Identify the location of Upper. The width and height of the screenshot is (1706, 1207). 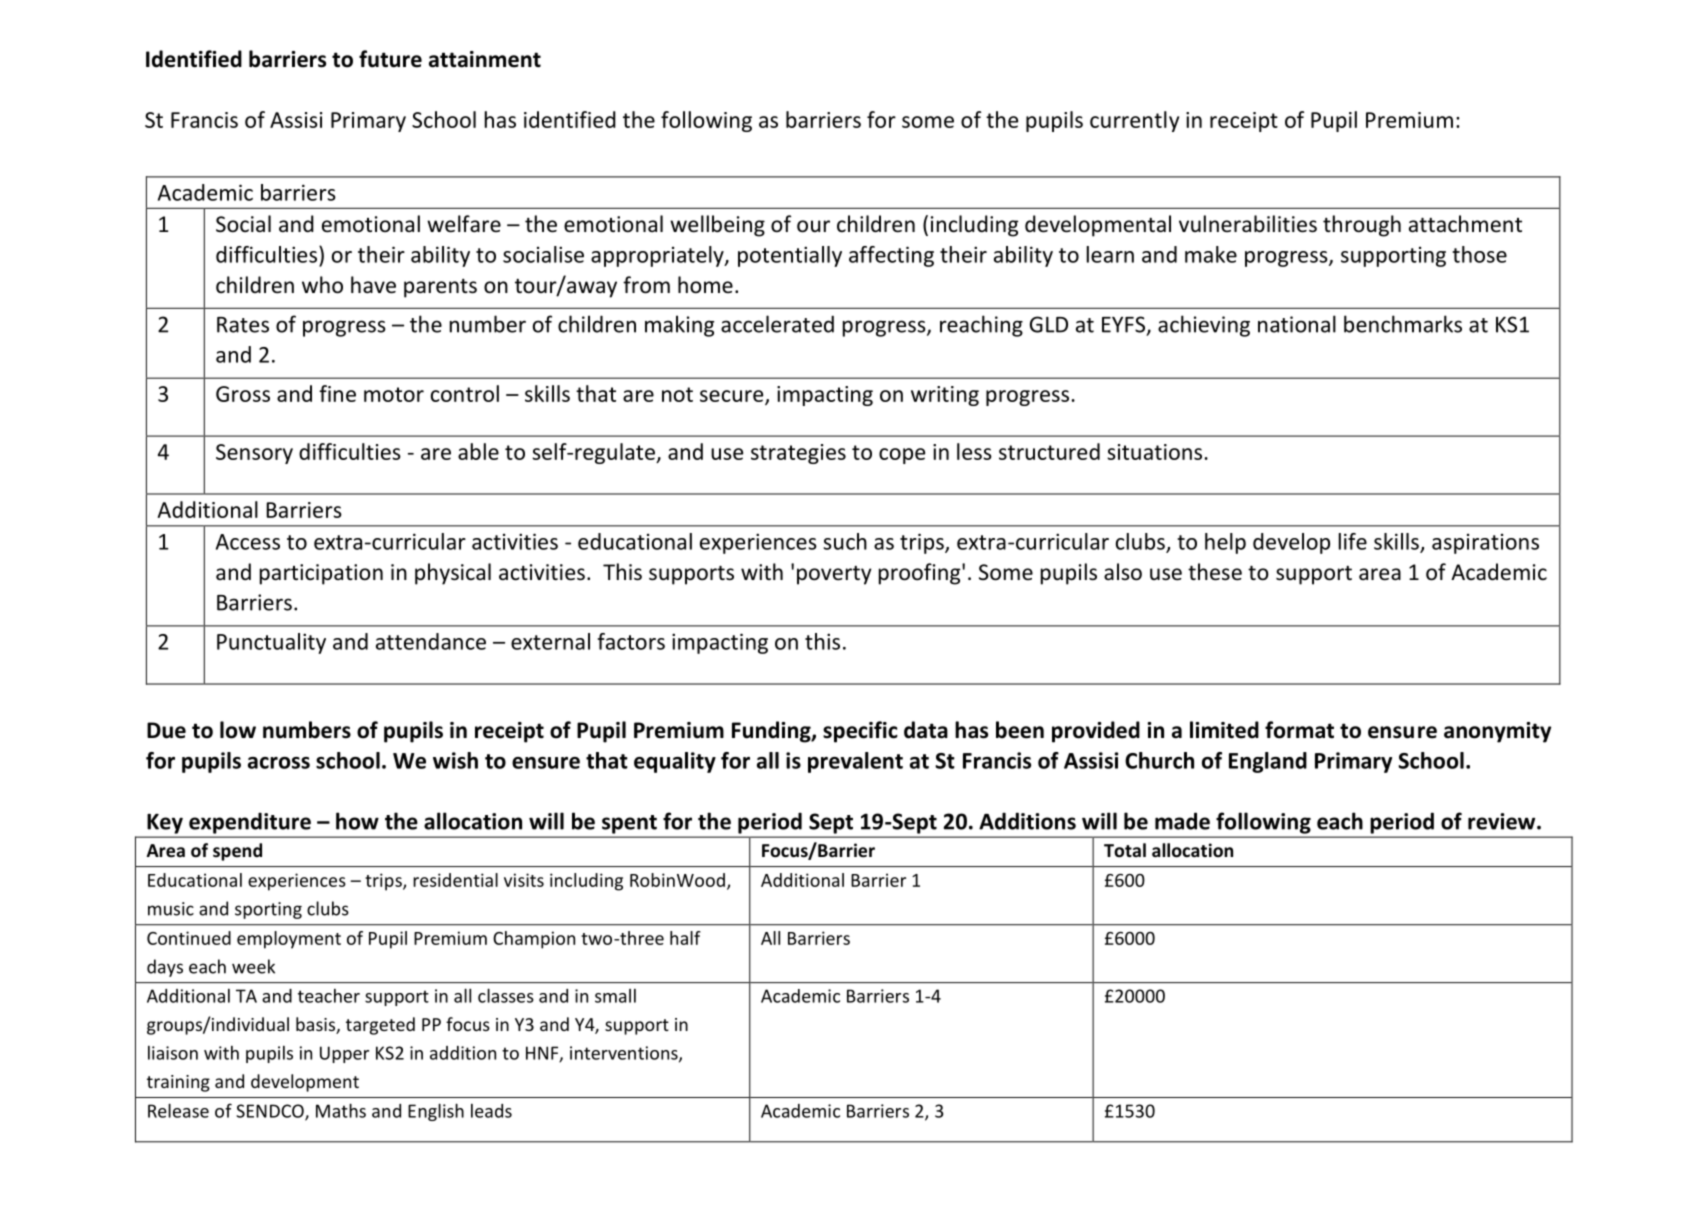
(344, 1054).
